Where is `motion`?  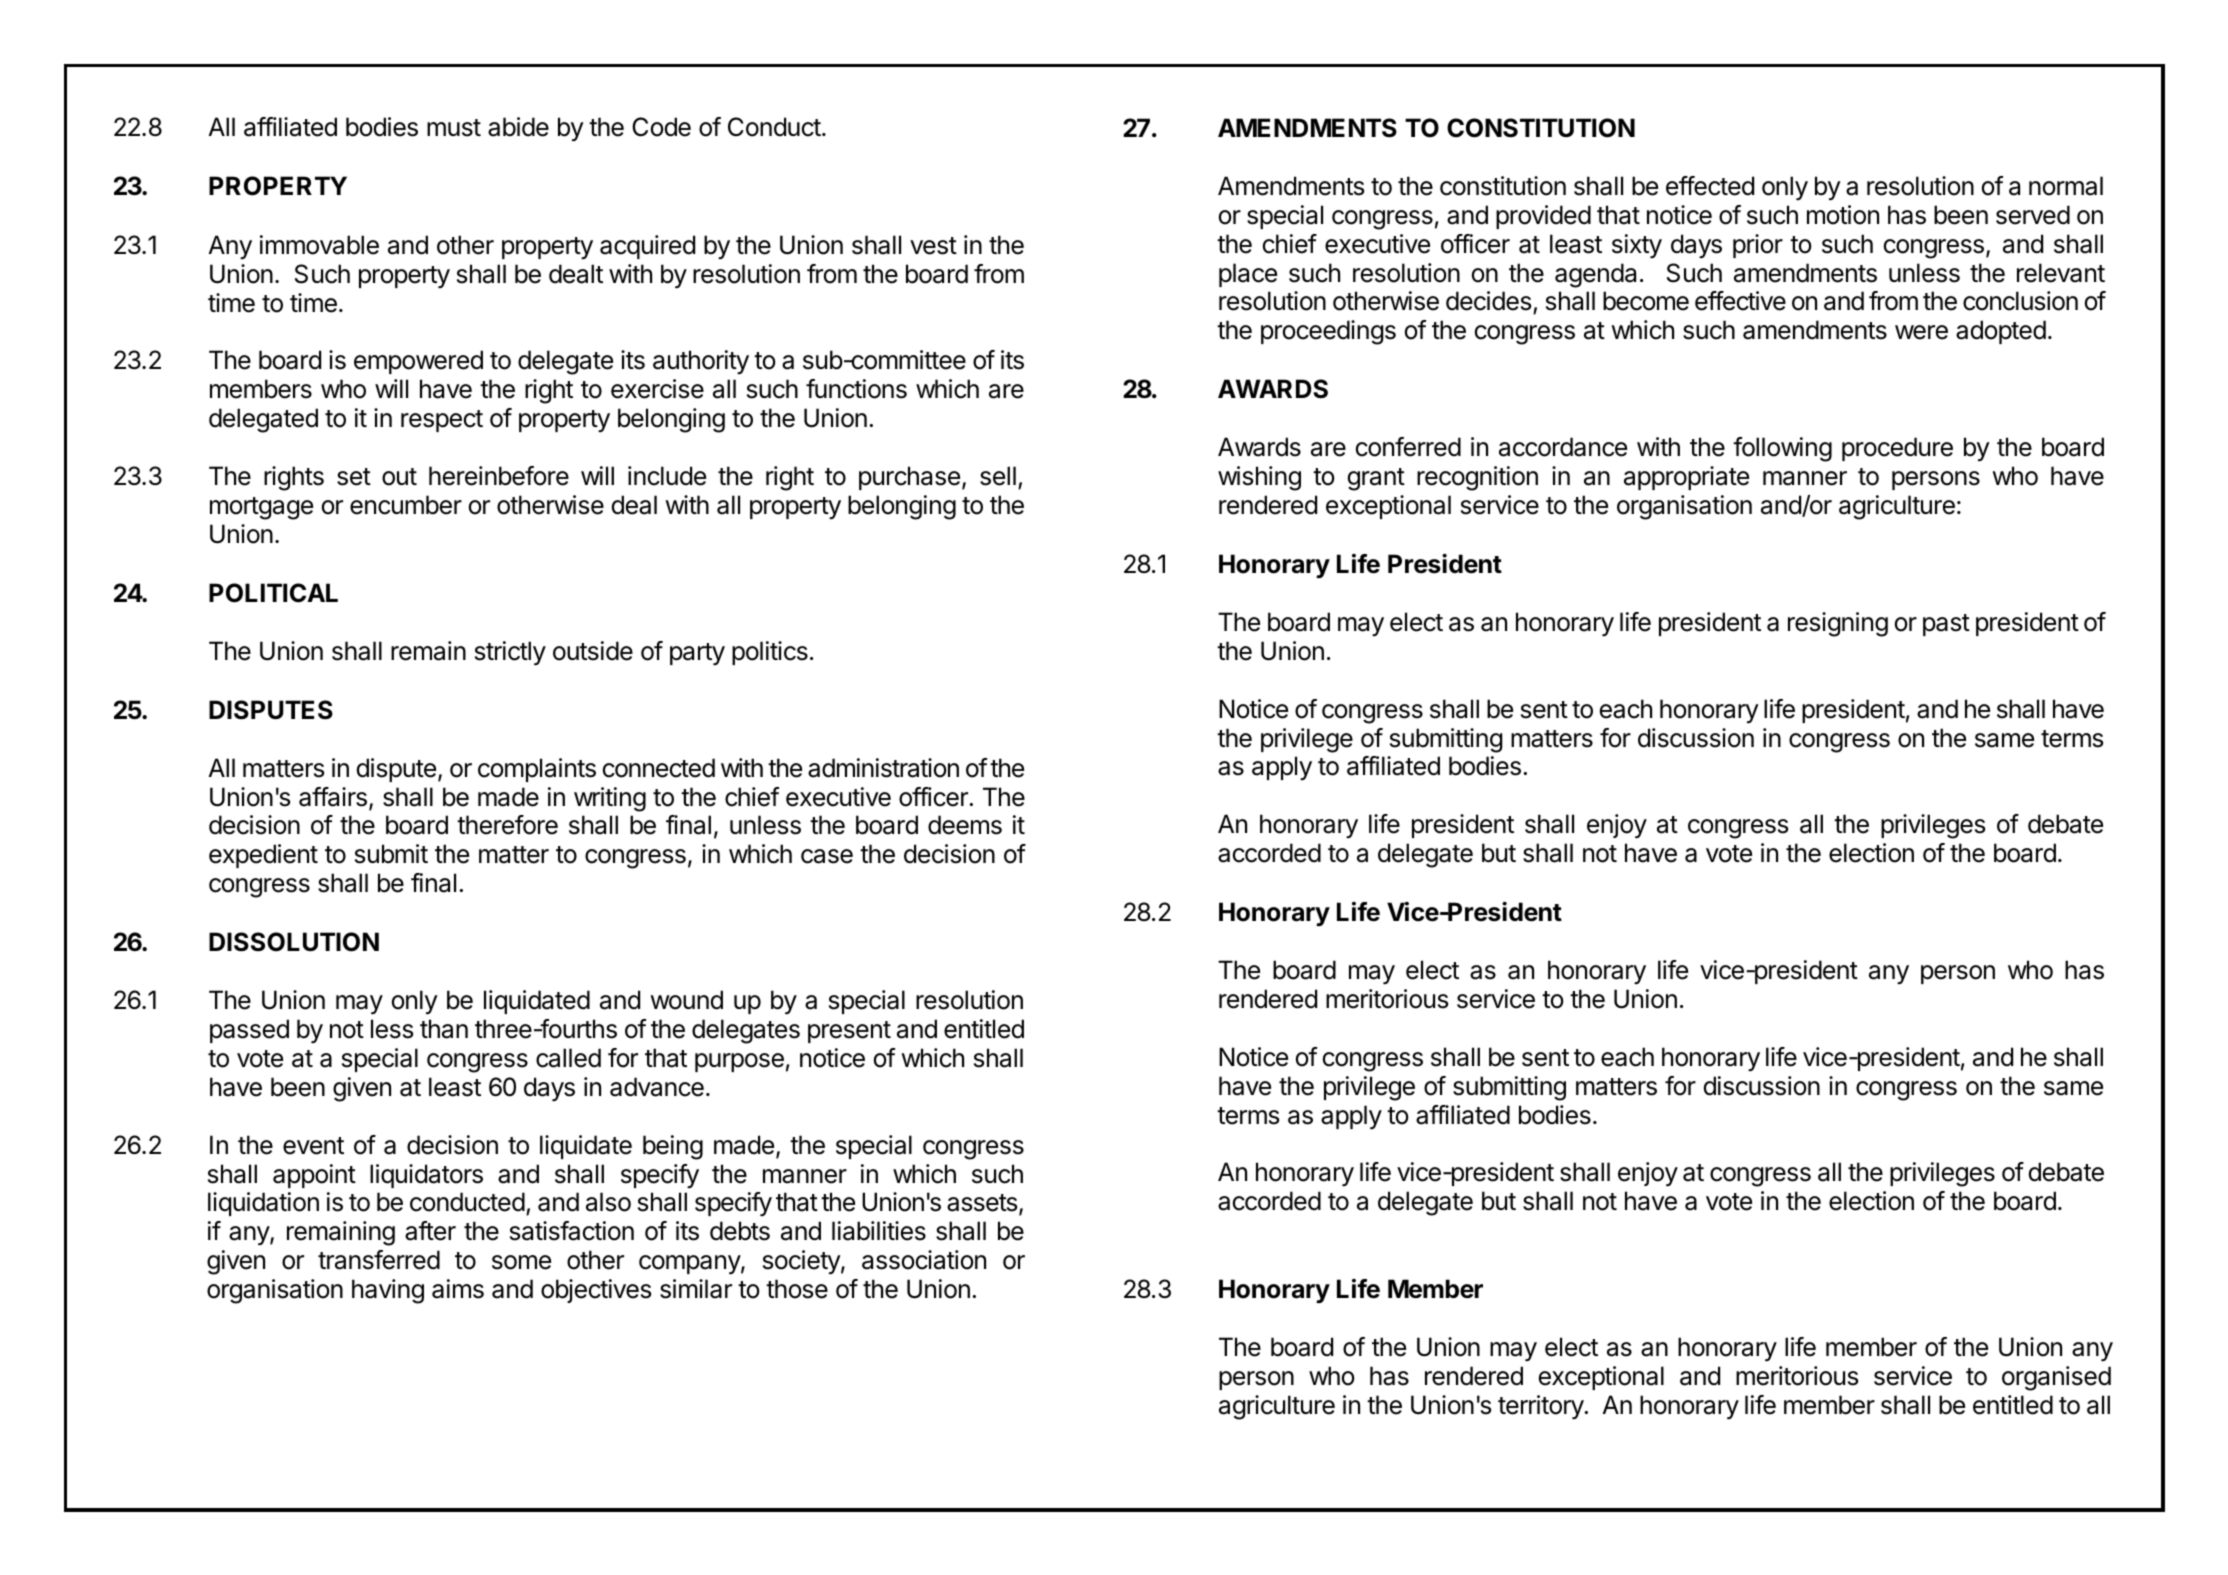
motion is located at coordinates (1843, 215).
